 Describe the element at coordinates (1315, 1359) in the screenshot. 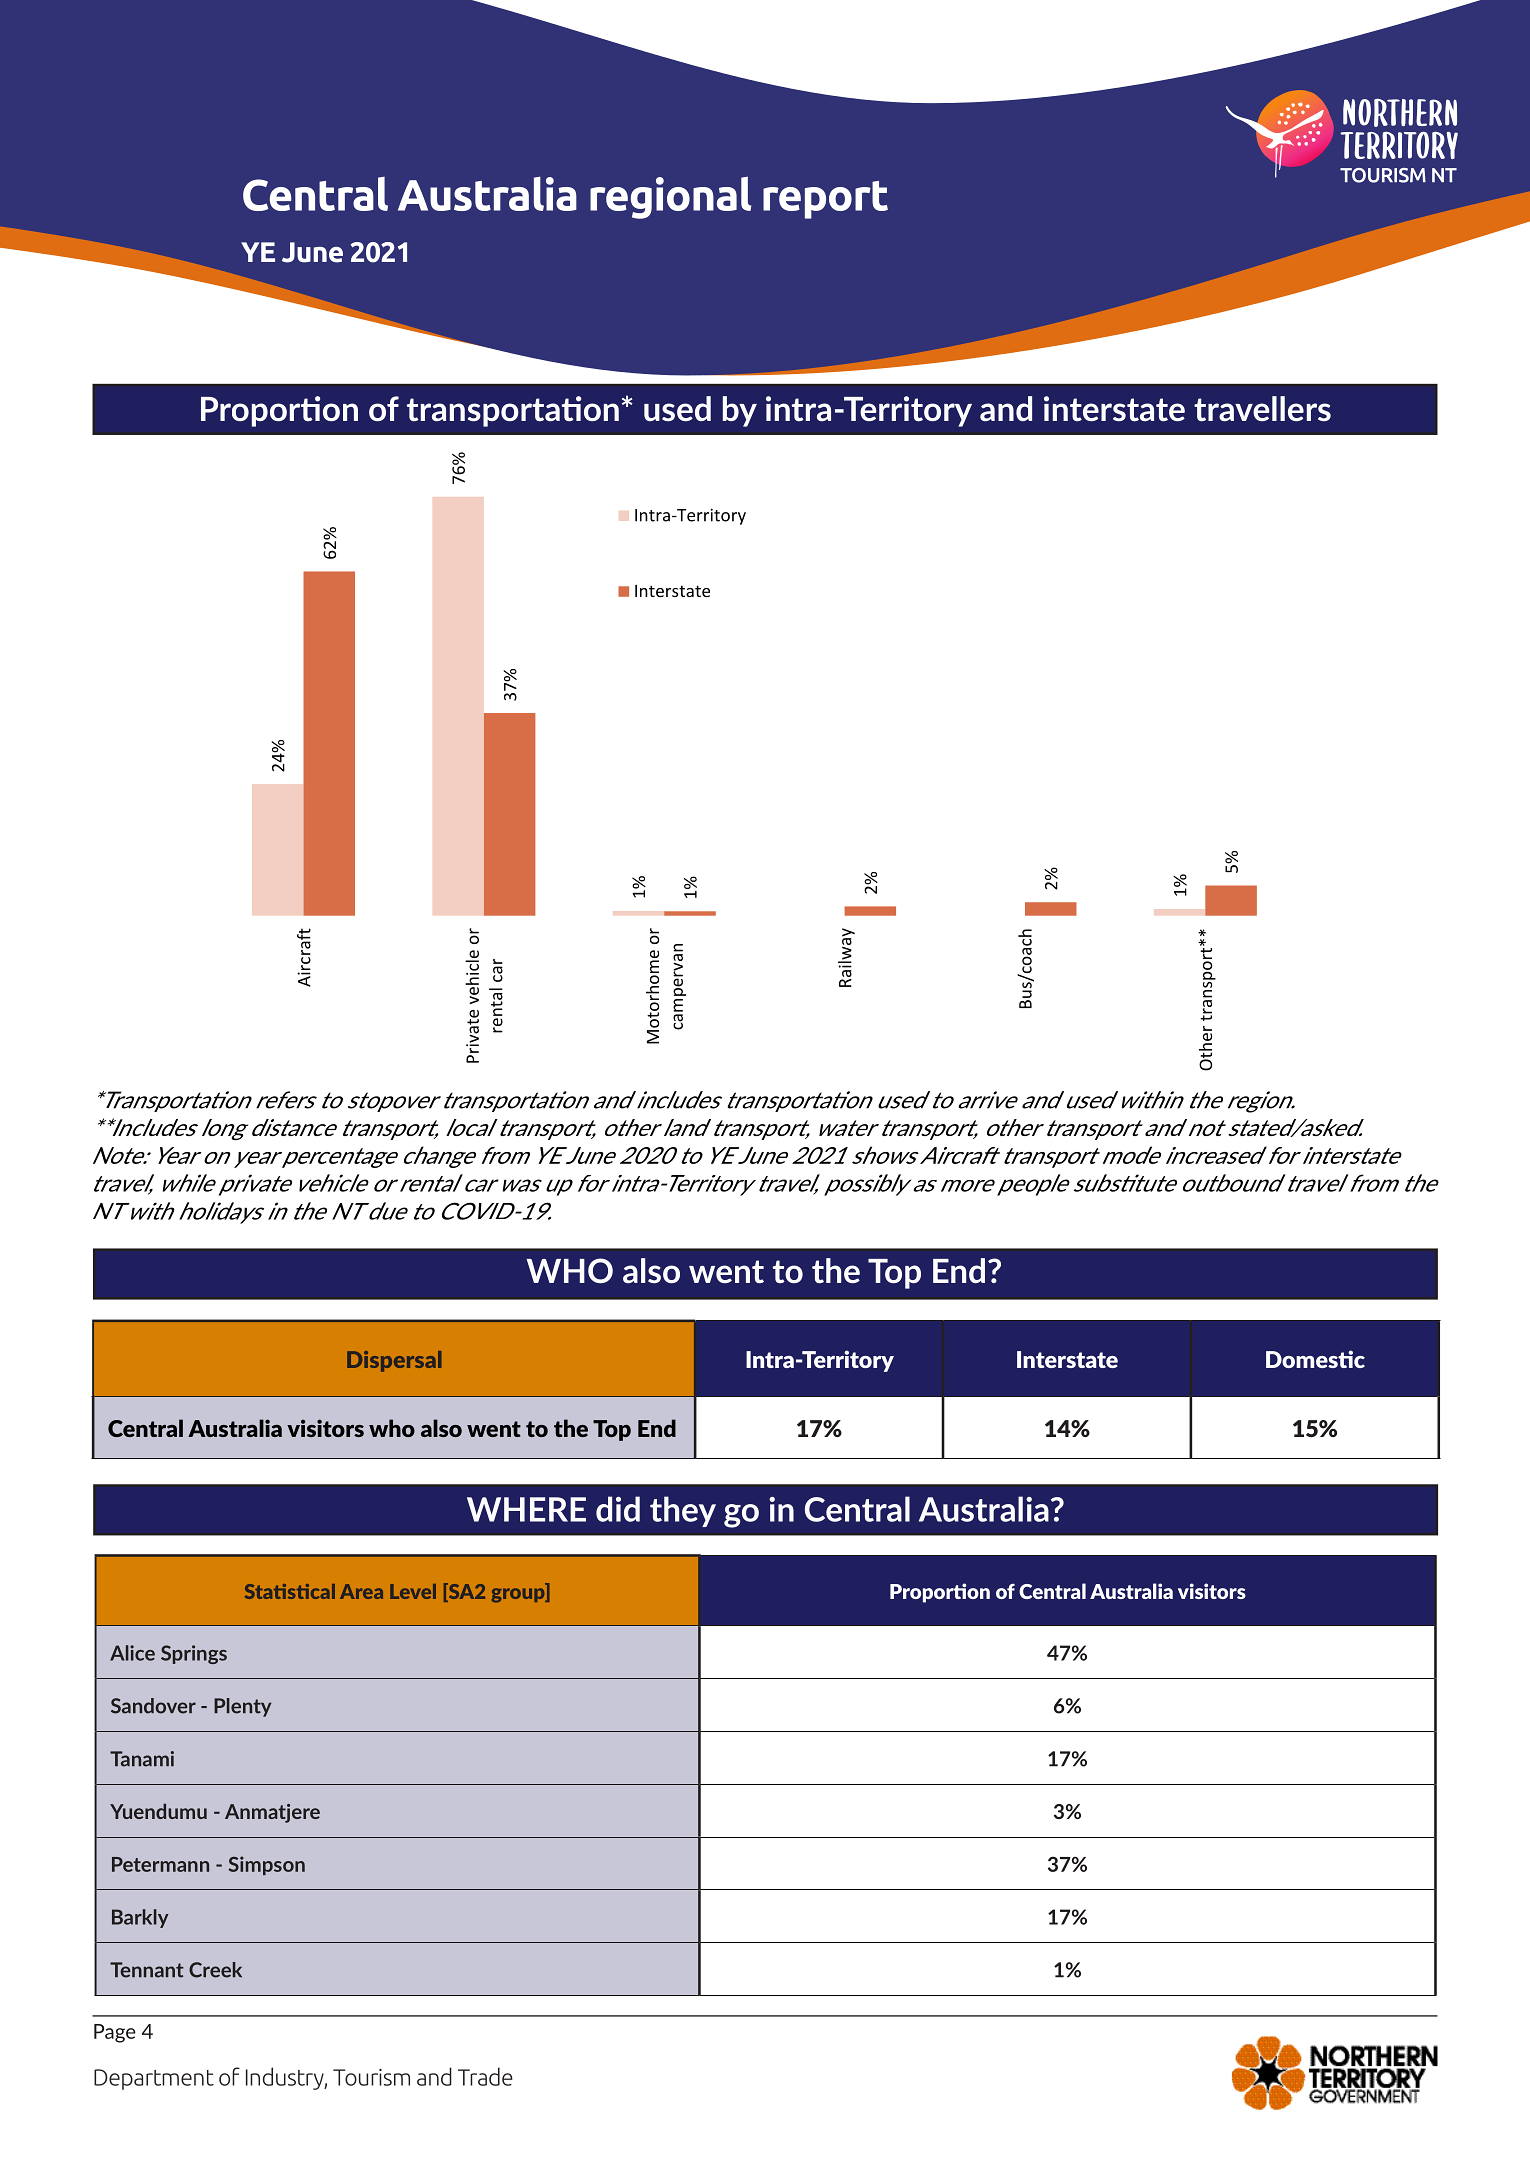

I see `Domestic` at that location.
